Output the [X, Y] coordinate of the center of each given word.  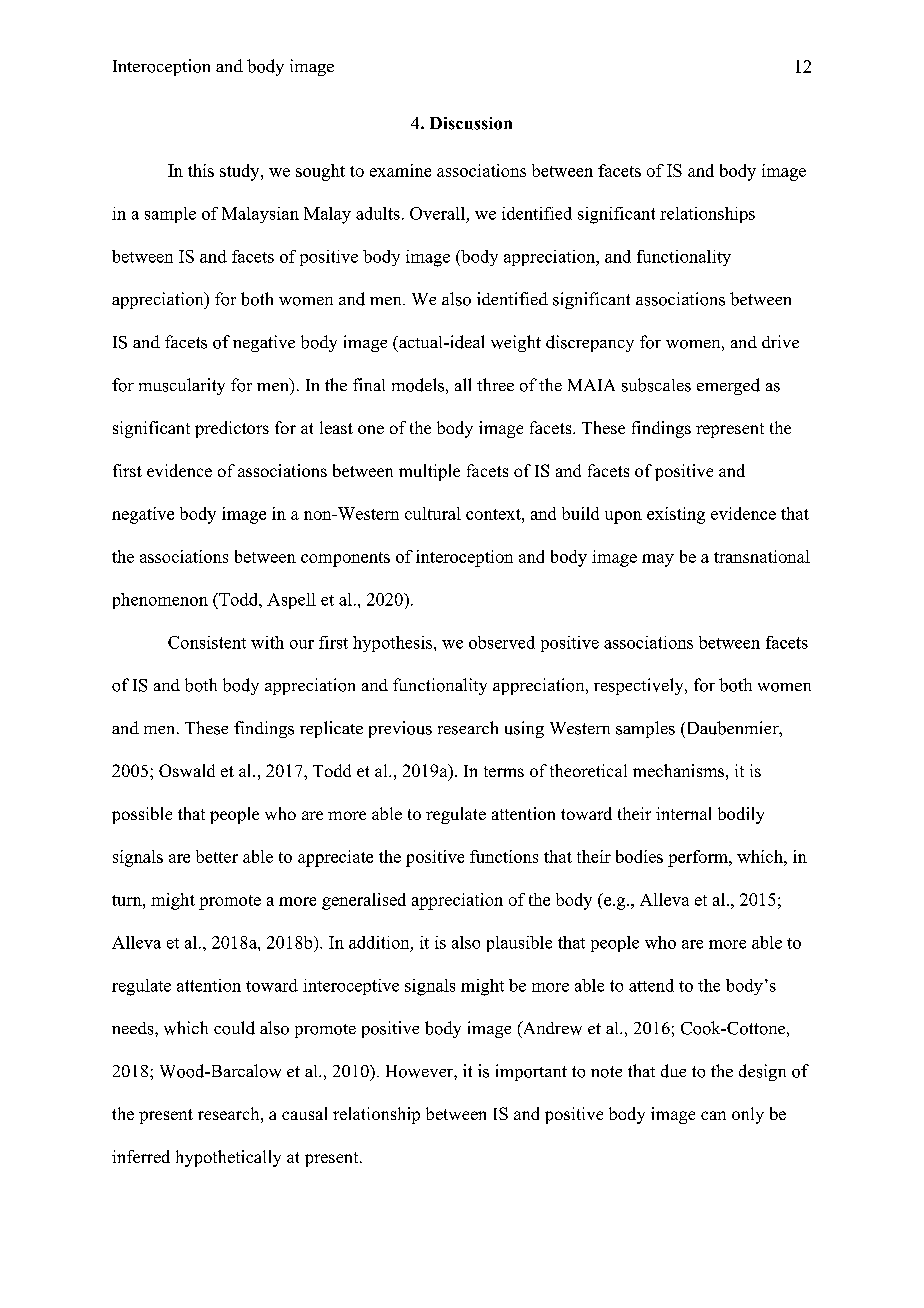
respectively [640, 686]
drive [780, 341]
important [531, 1072]
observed [502, 642]
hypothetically [228, 1158]
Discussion [471, 123]
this [201, 170]
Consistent [207, 642]
